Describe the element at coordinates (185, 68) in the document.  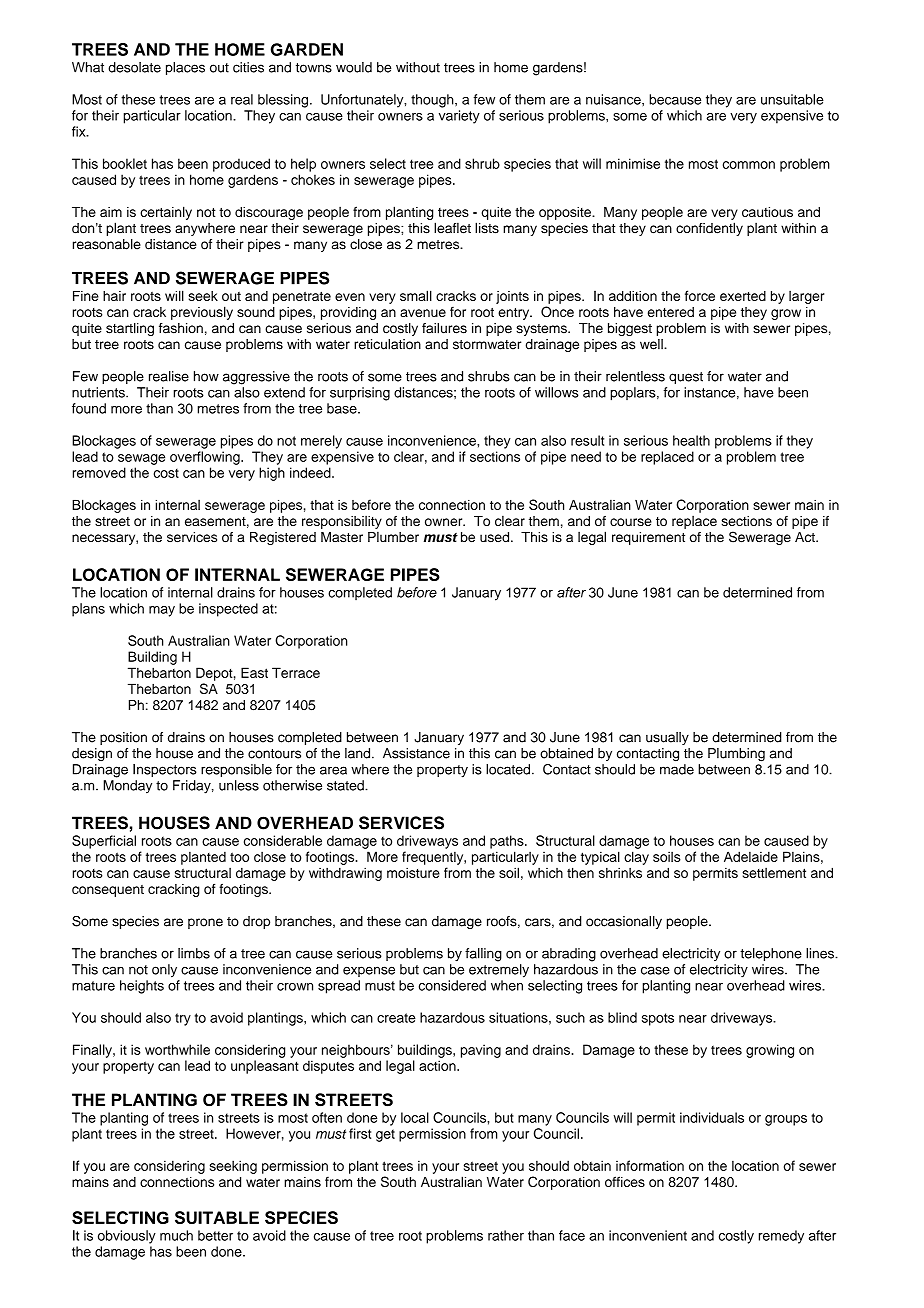
I see `places` at that location.
